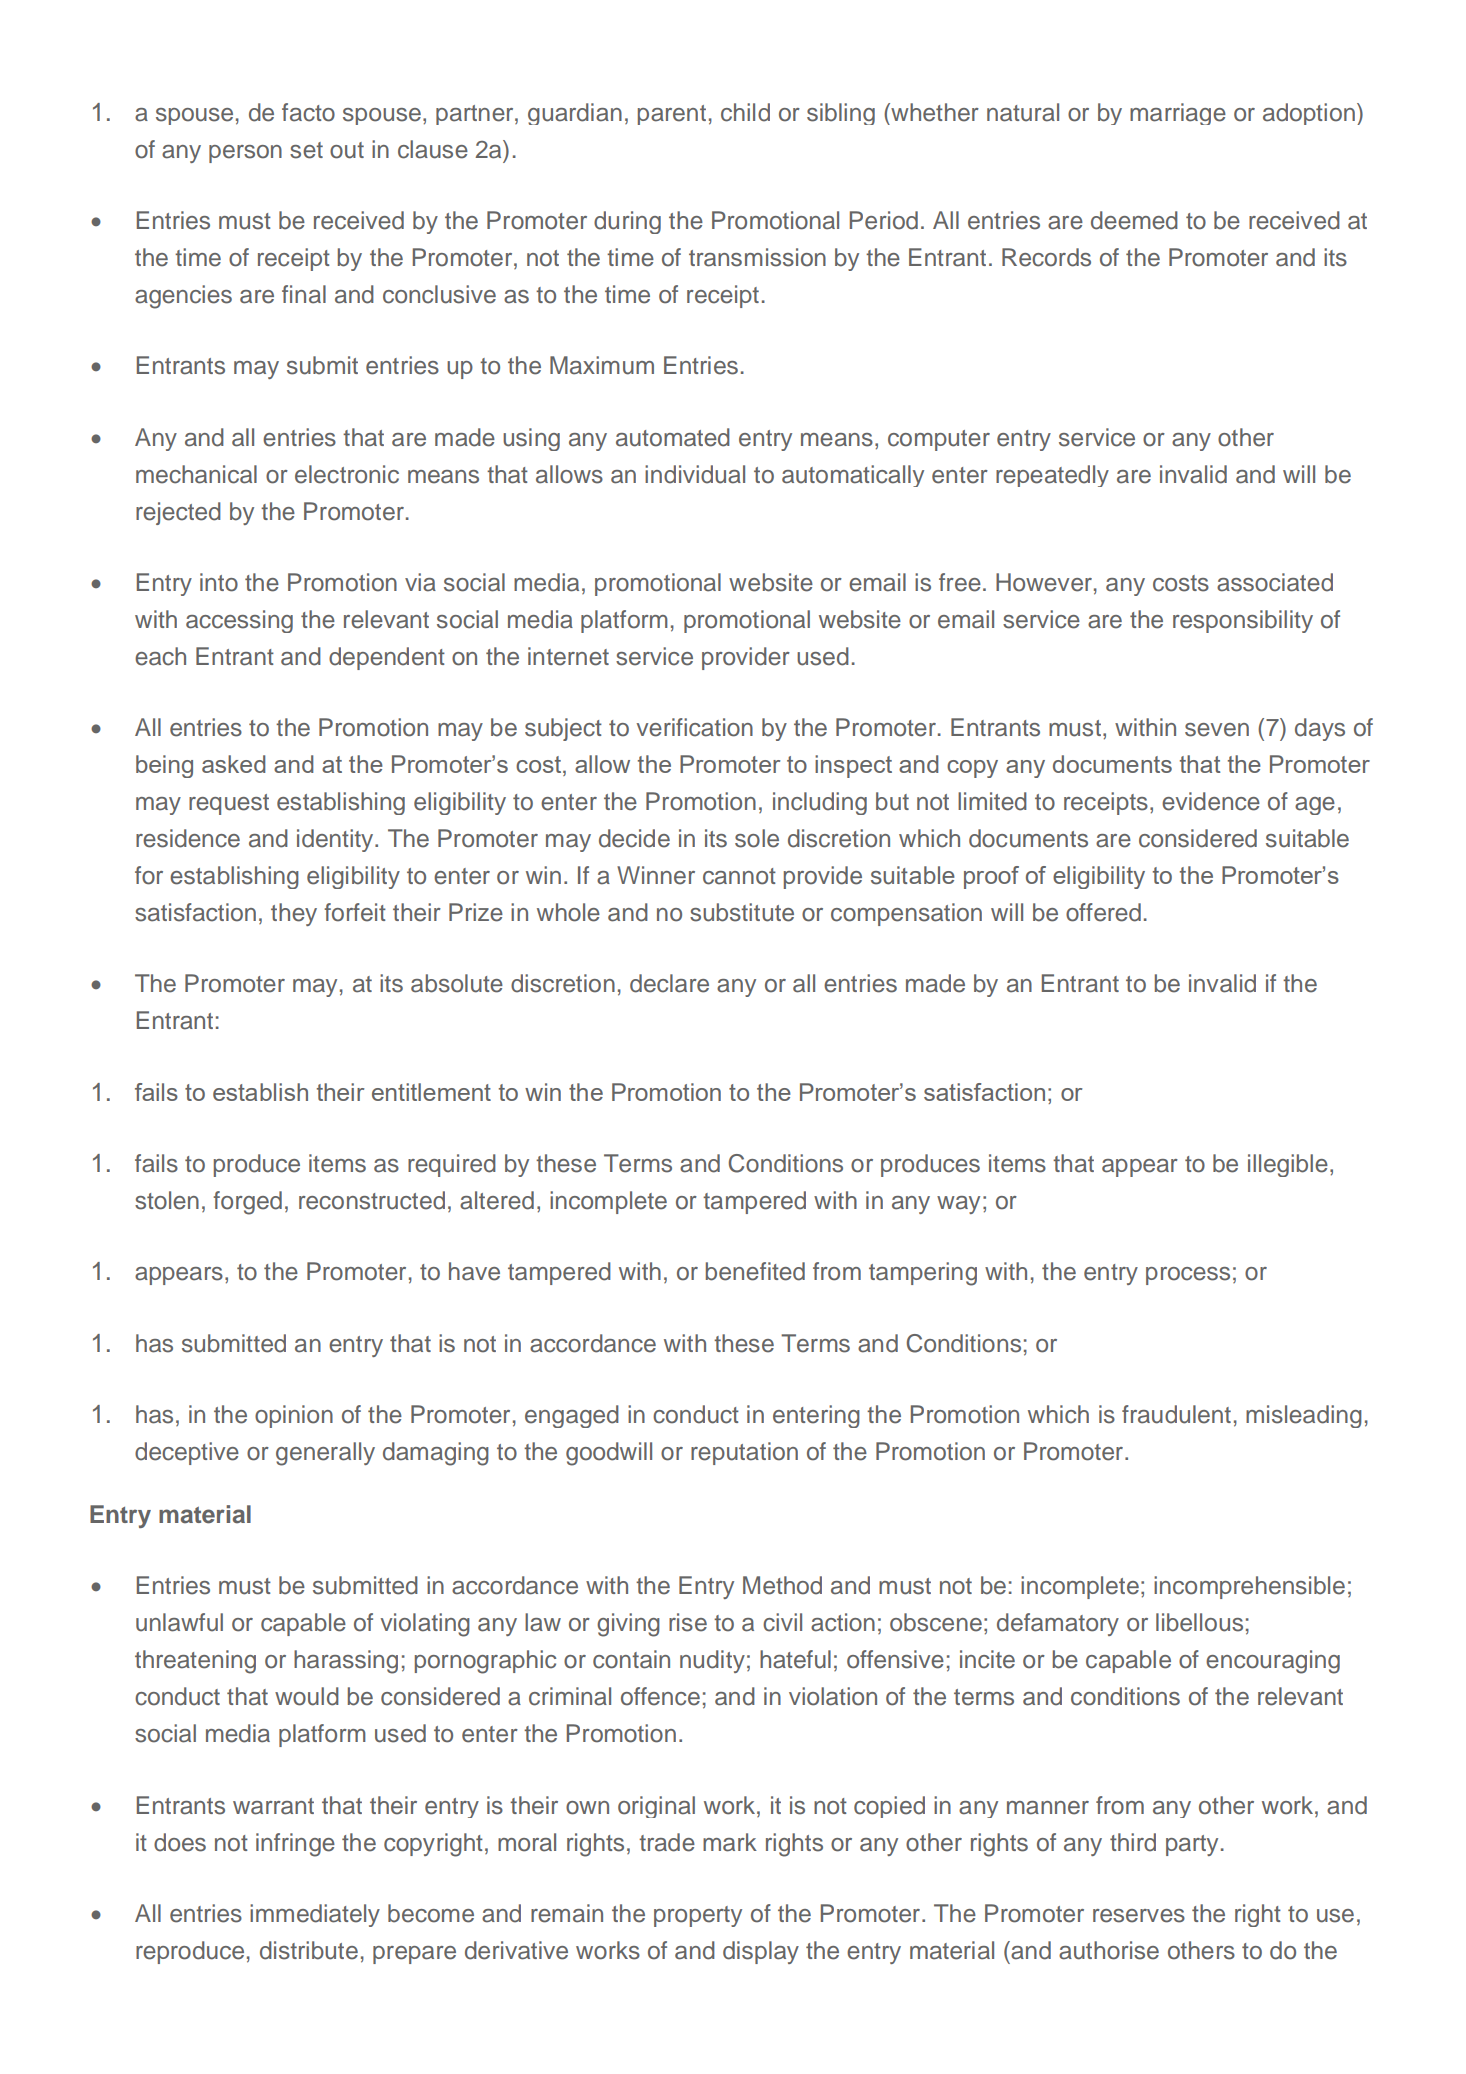 Image resolution: width=1466 pixels, height=2074 pixels. I want to click on distribute, so click(309, 1950).
